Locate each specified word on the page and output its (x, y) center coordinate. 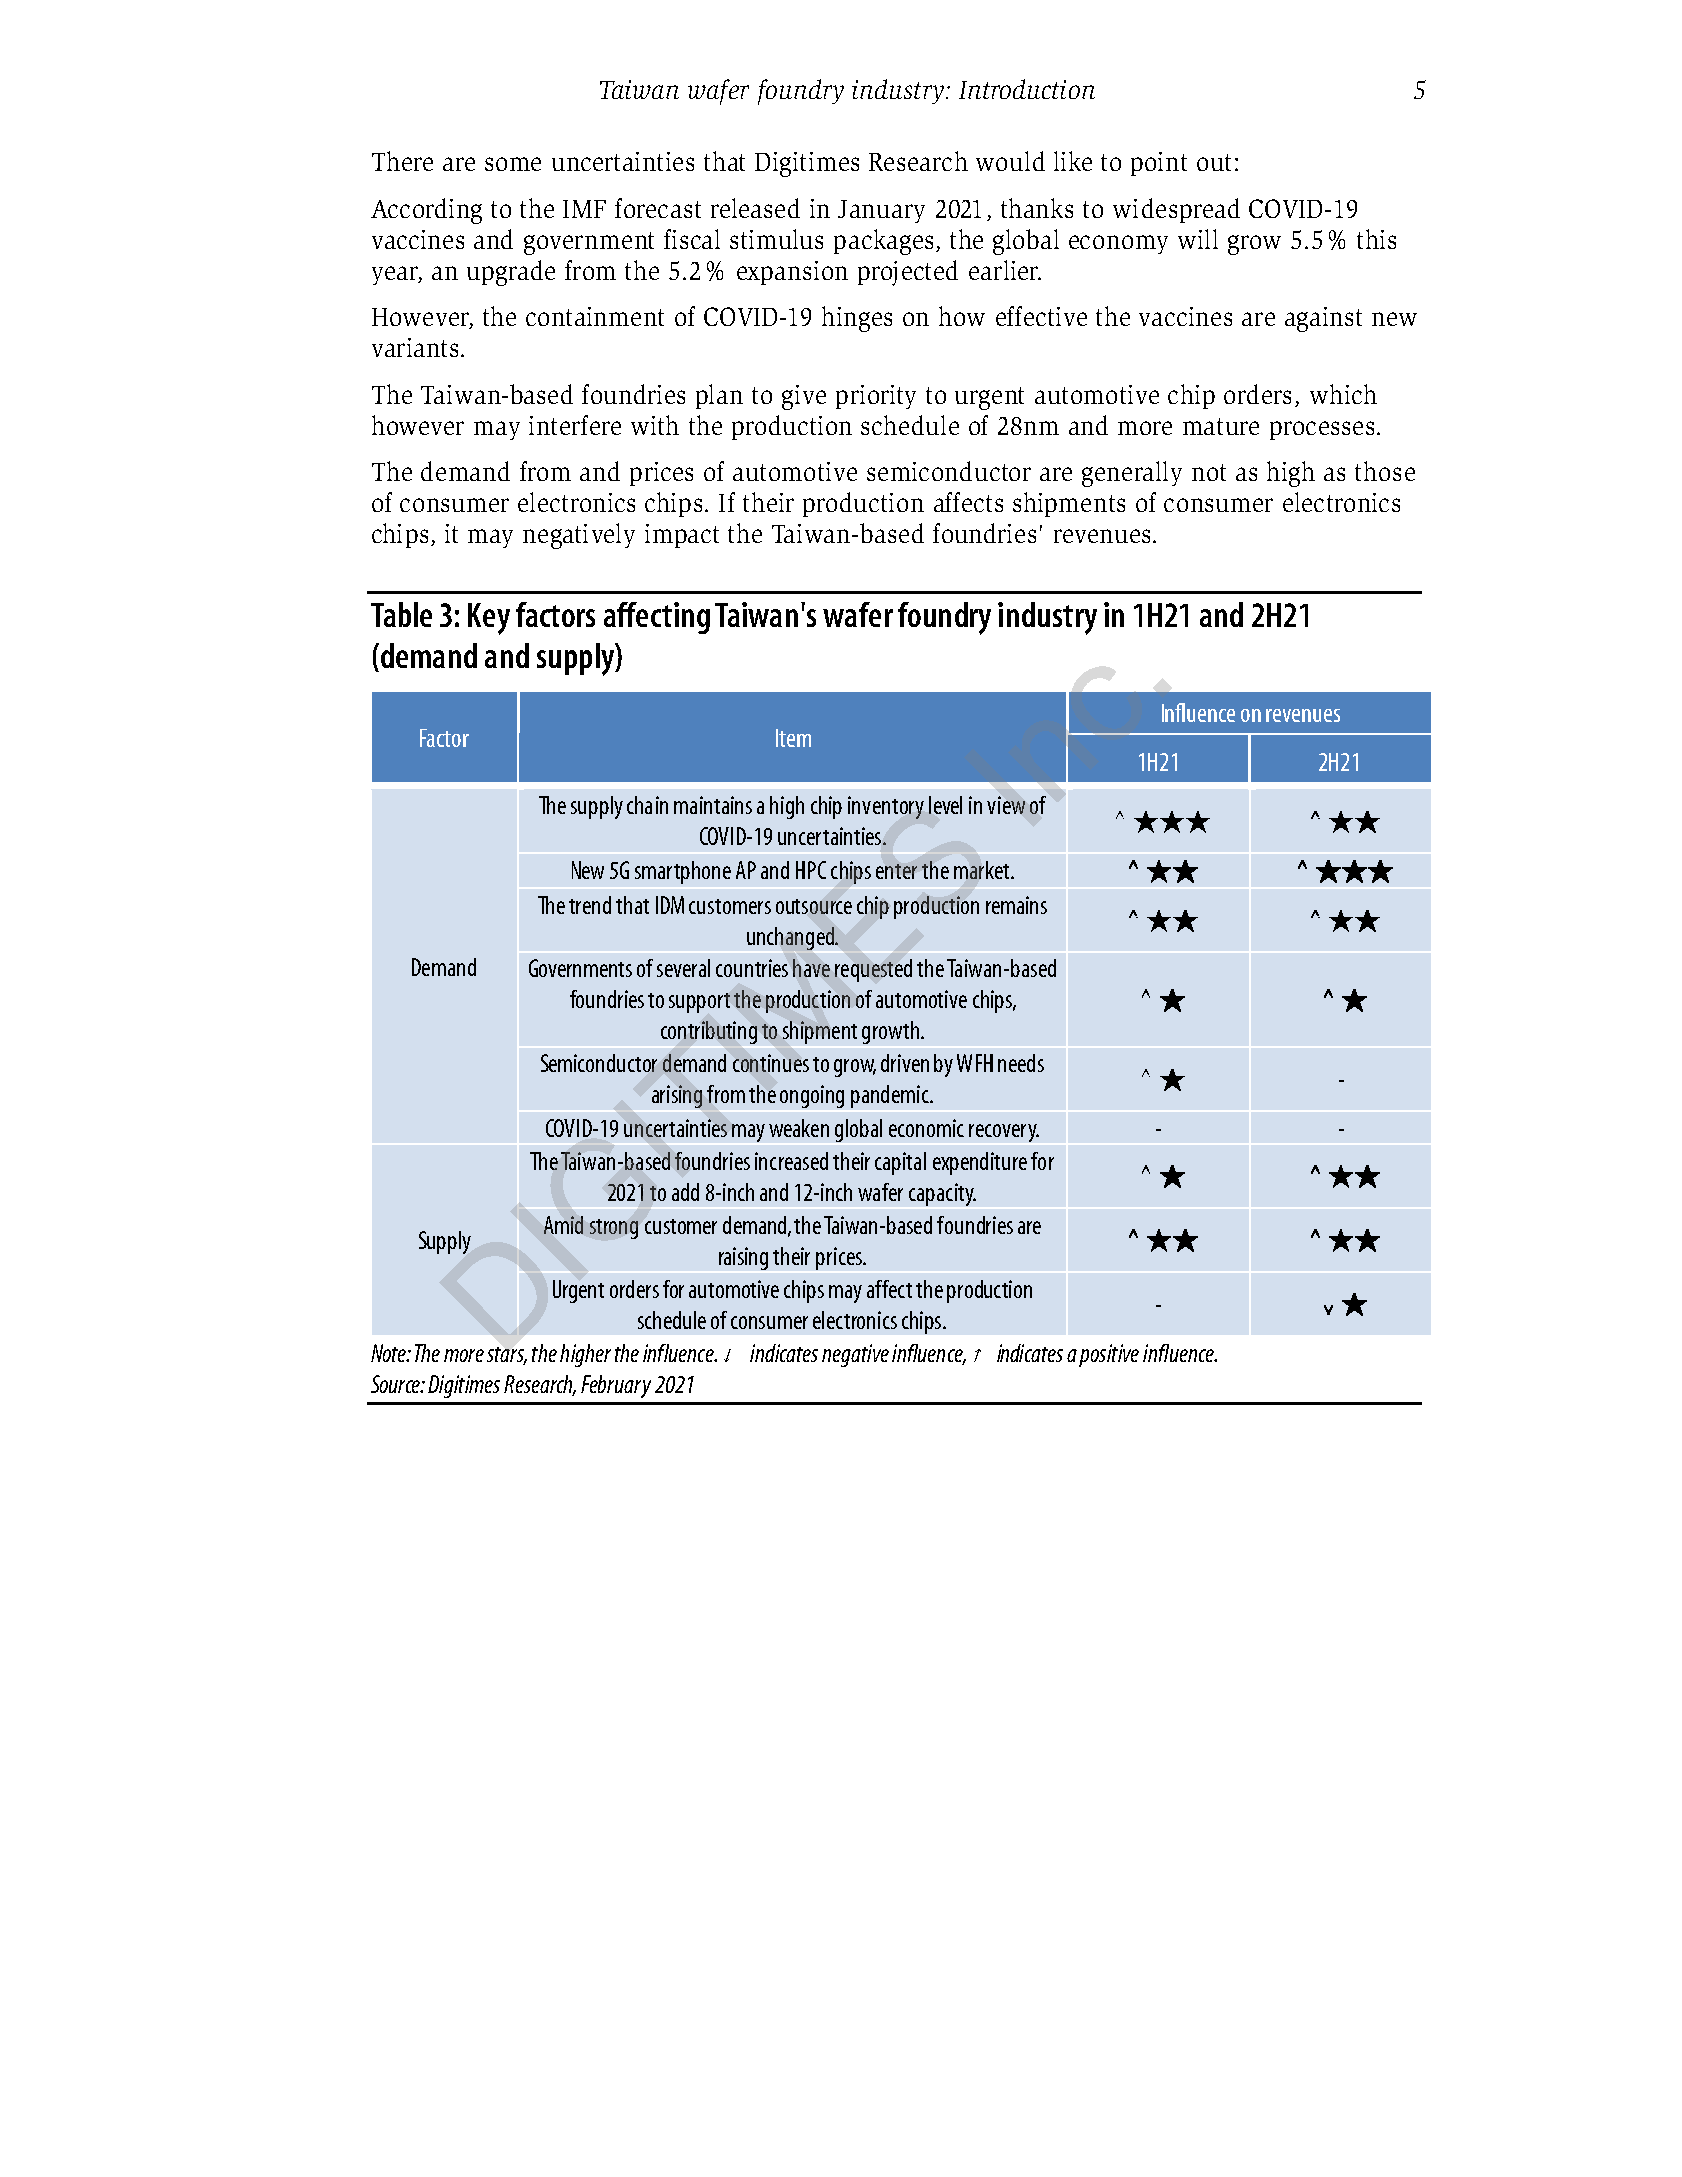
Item (793, 738)
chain (647, 805)
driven (905, 1063)
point (1159, 164)
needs (1021, 1063)
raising (743, 1258)
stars (507, 1356)
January (881, 211)
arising (677, 1096)
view (1006, 805)
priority (876, 397)
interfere (575, 425)
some (513, 164)
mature (1221, 426)
